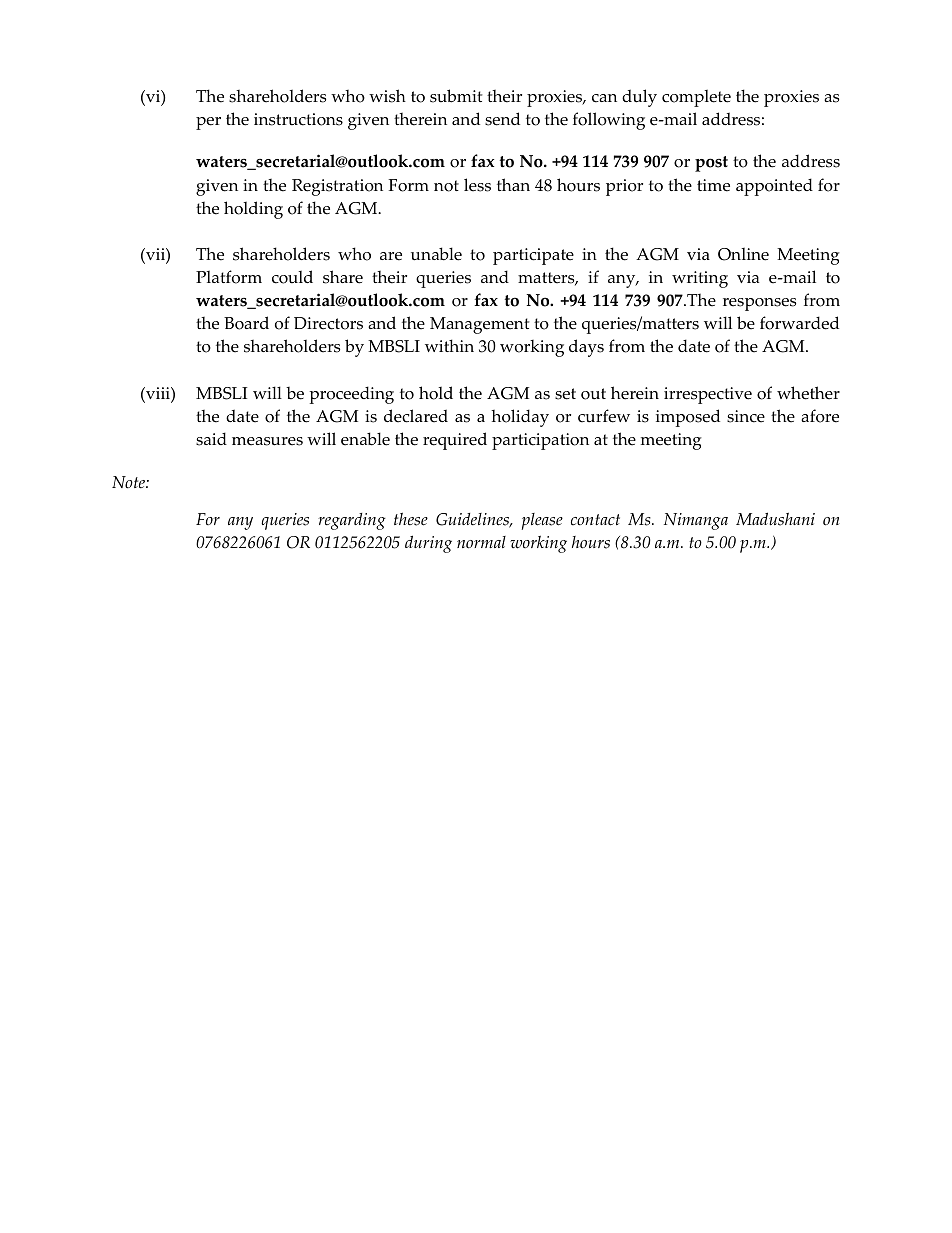  Describe the element at coordinates (533, 256) in the screenshot. I see `participate` at that location.
